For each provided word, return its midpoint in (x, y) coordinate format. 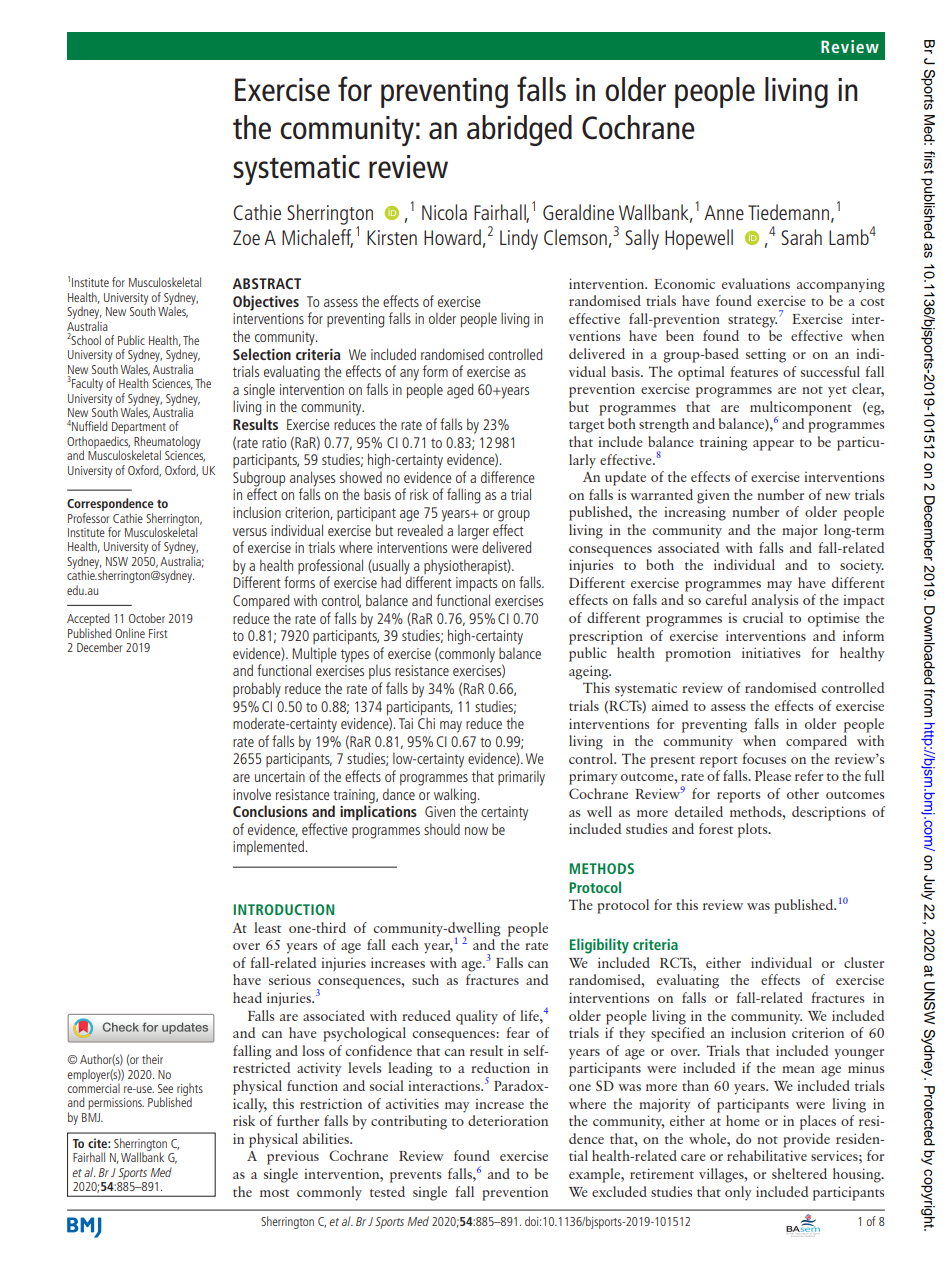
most (274, 1193)
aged (460, 391)
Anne (724, 212)
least (267, 927)
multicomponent (801, 409)
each (405, 944)
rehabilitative (767, 1155)
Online (130, 633)
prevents (415, 1177)
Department (139, 429)
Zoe (246, 237)
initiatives (771, 652)
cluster (864, 962)
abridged (519, 130)
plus (380, 671)
